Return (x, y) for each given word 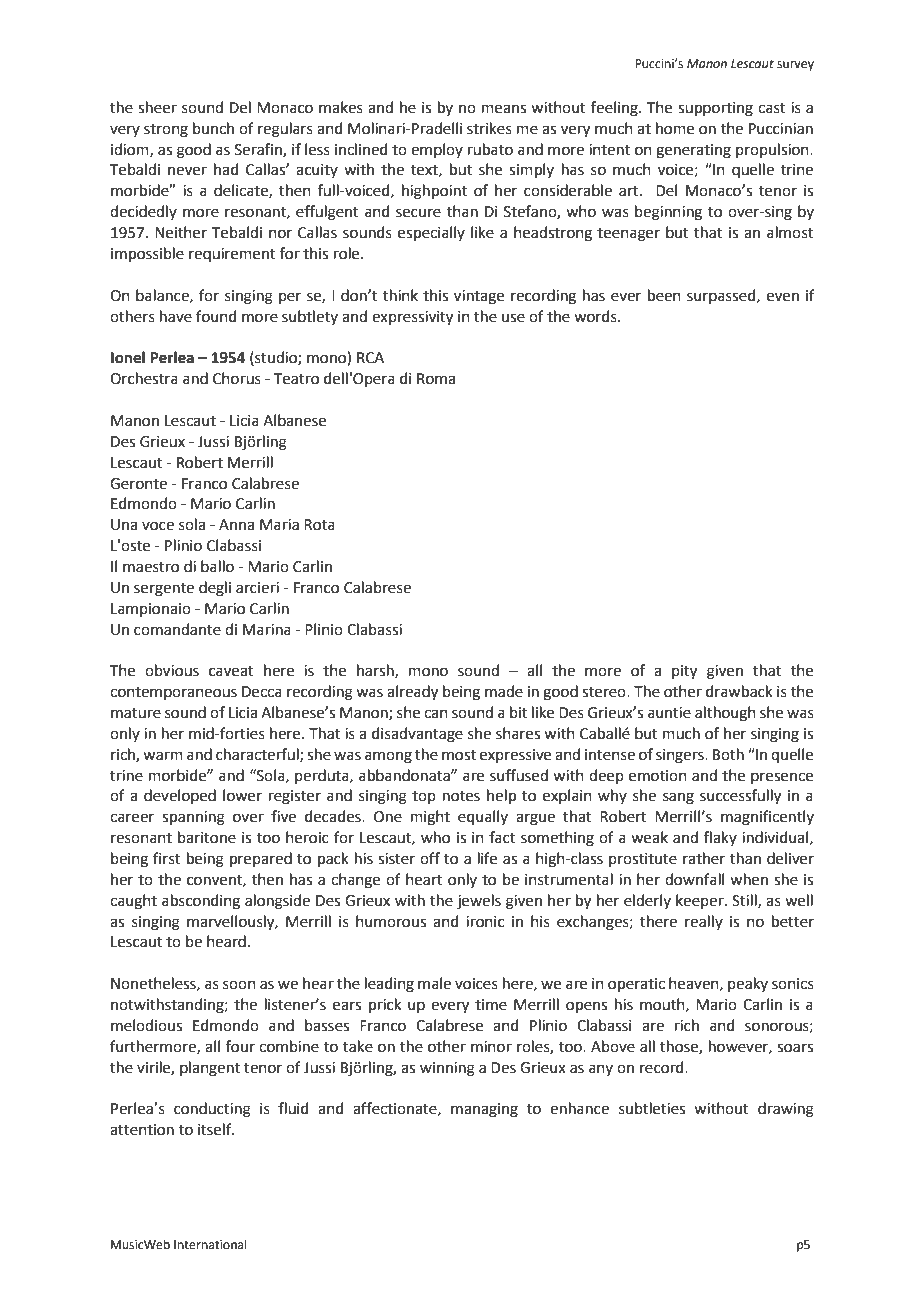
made (504, 691)
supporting (715, 109)
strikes (489, 128)
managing (484, 1110)
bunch (213, 128)
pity (684, 672)
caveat (231, 671)
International (210, 1244)
